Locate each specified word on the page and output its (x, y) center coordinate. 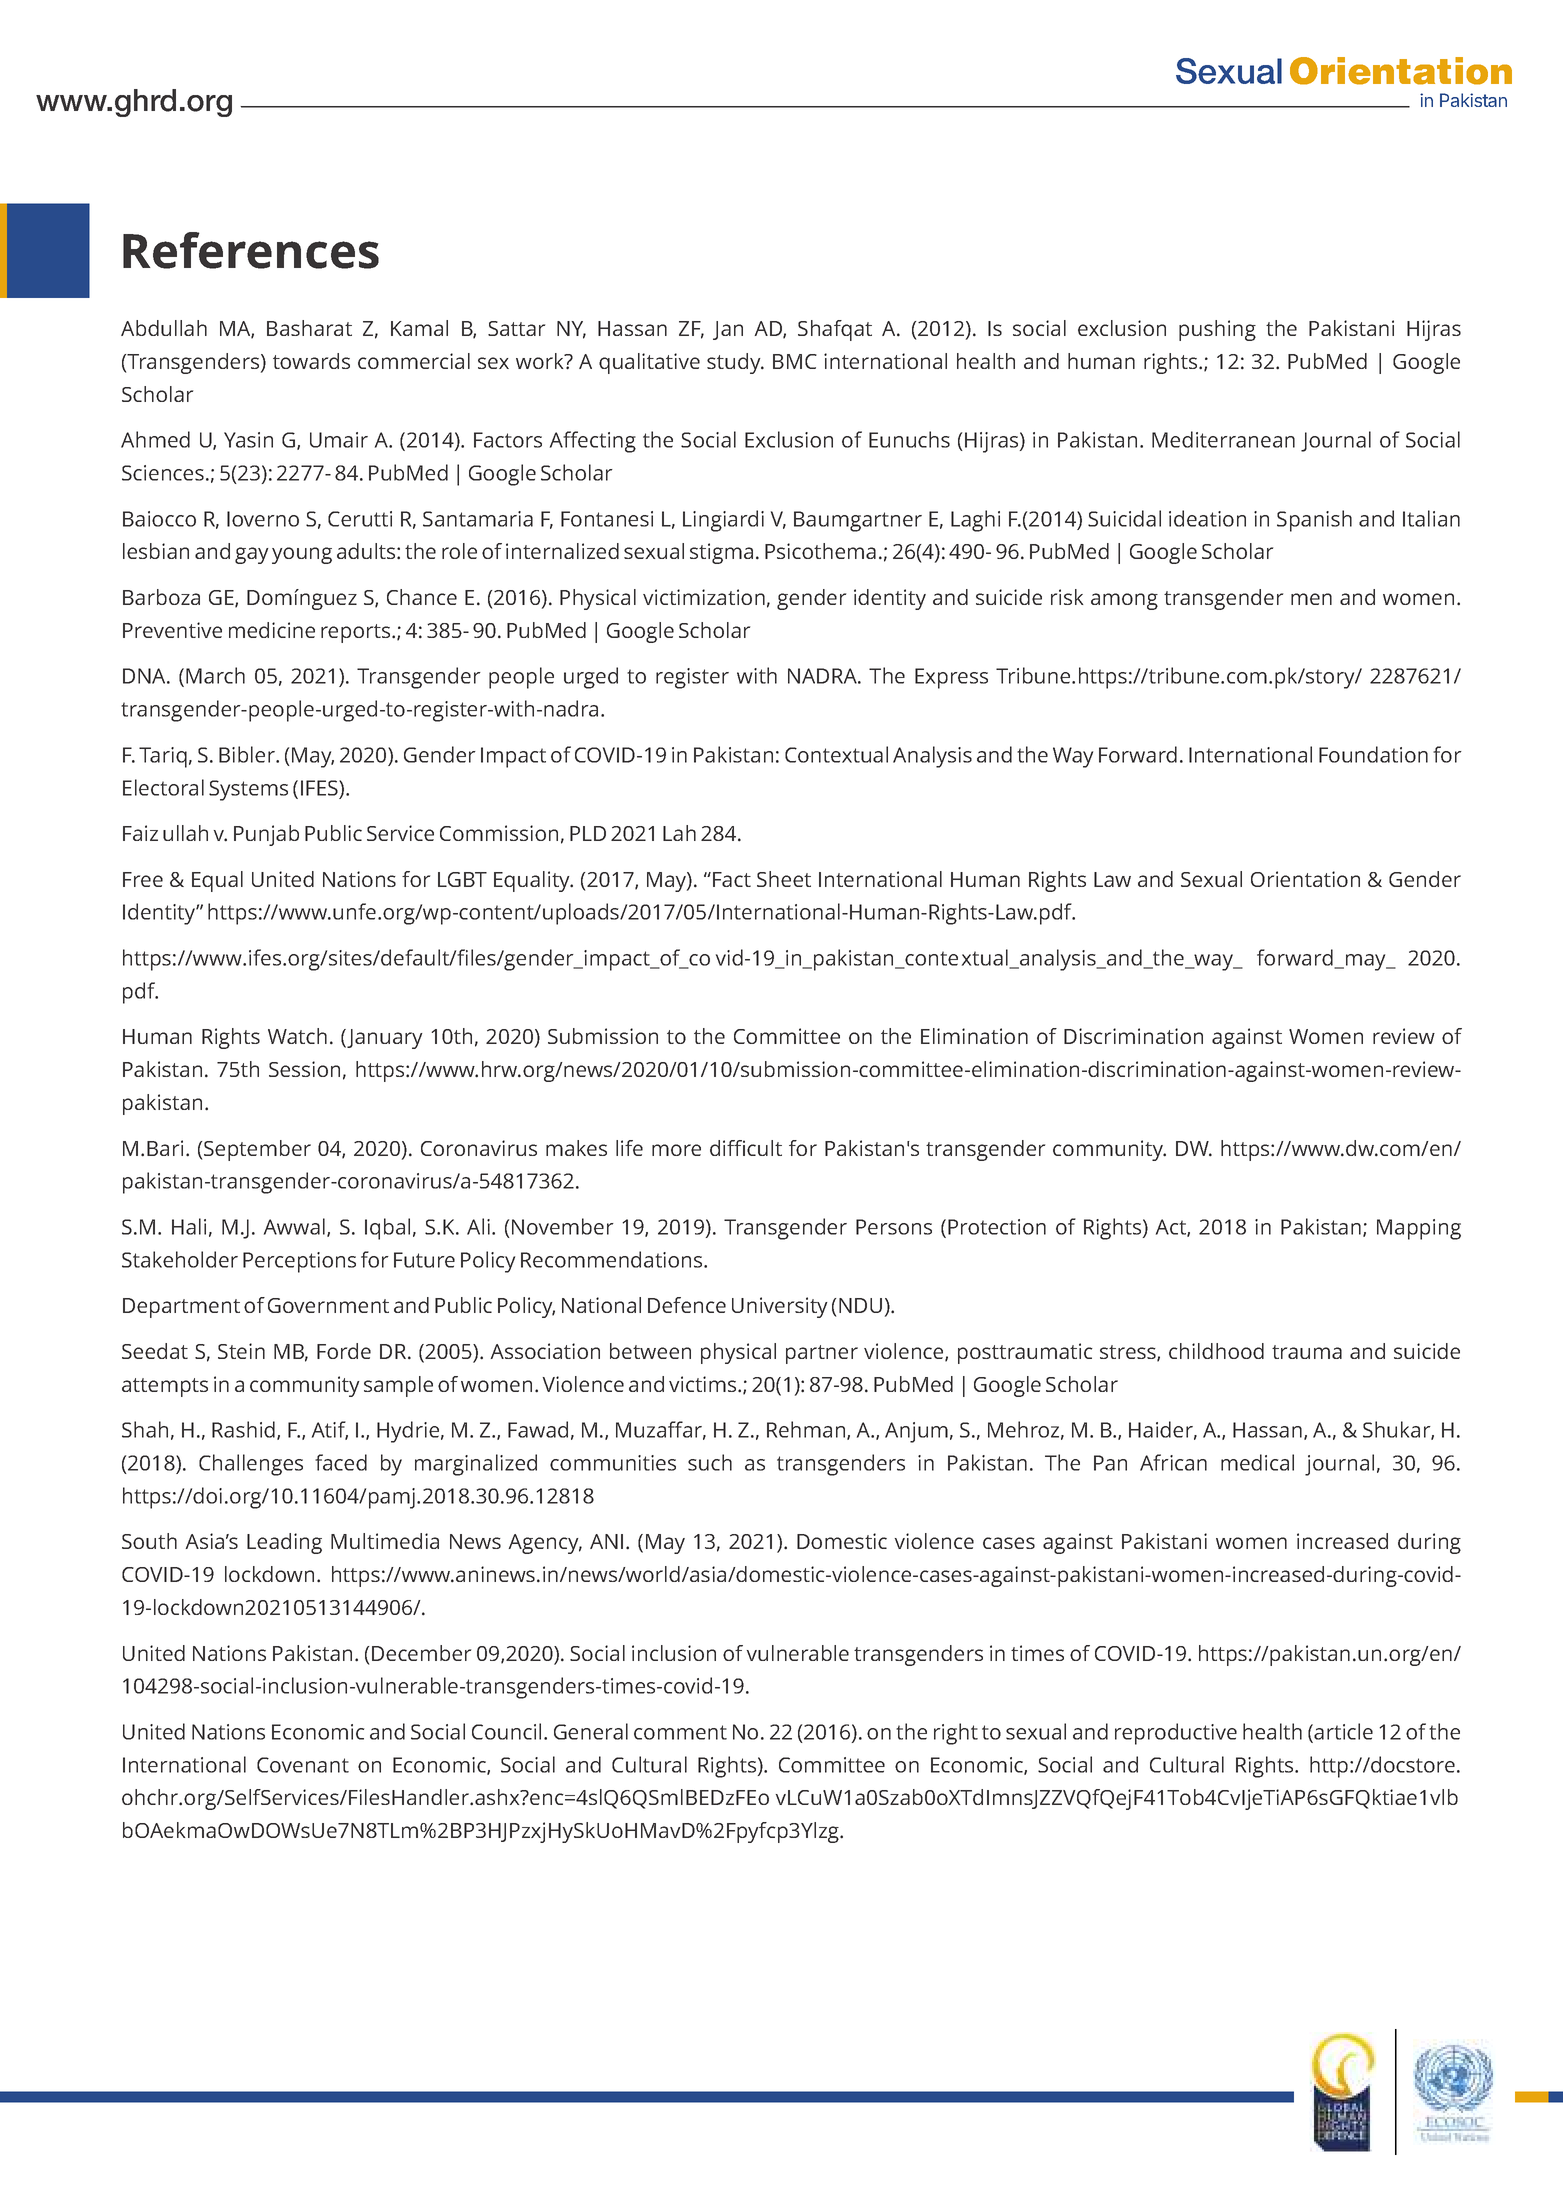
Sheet (784, 879)
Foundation (1373, 754)
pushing (1217, 330)
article (1342, 1732)
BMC (795, 361)
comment (680, 1732)
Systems (248, 790)
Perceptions (299, 1262)
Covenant (303, 1765)
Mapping (1419, 1229)
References (251, 250)
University (779, 1307)
